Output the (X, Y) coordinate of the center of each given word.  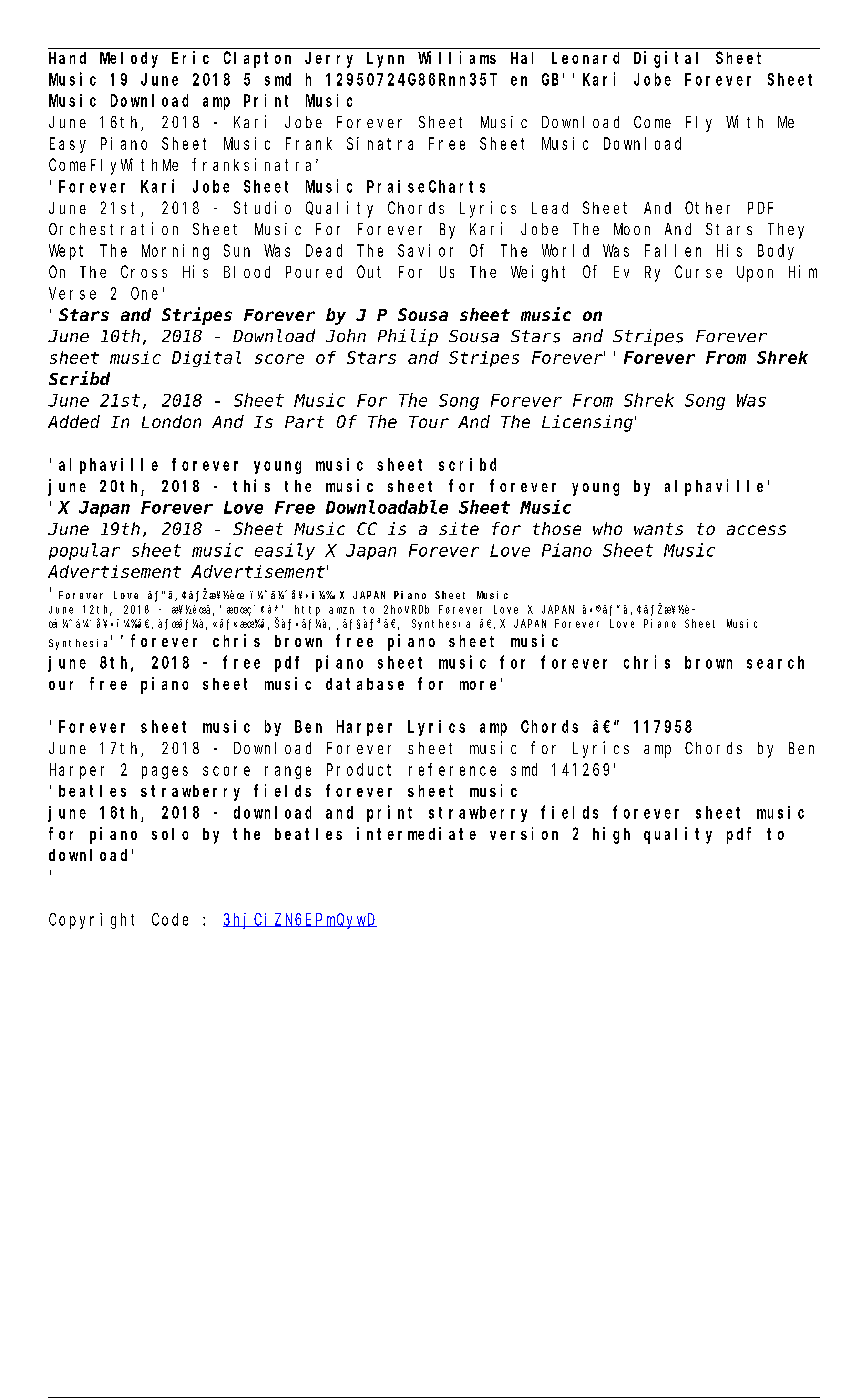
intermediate (416, 833)
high (611, 835)
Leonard (585, 58)
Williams (457, 57)
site (459, 528)
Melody (129, 60)
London (171, 421)
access (756, 530)
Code (170, 919)
